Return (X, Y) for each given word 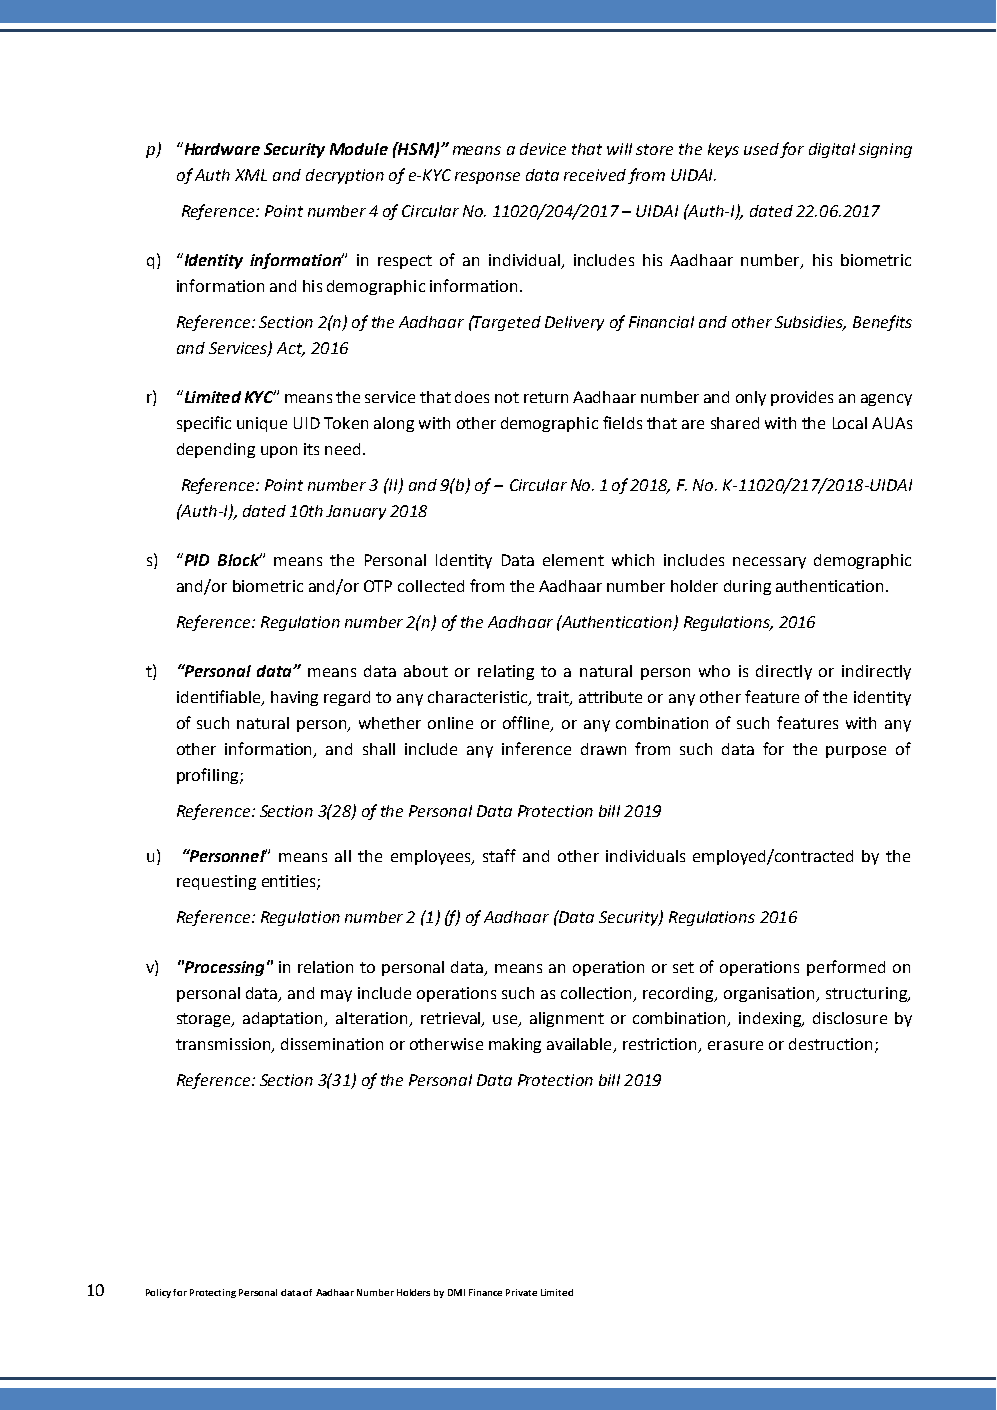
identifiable (220, 698)
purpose (856, 752)
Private (521, 1292)
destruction (830, 1044)
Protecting (213, 1293)
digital (832, 150)
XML (251, 175)
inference (536, 748)
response (487, 178)
